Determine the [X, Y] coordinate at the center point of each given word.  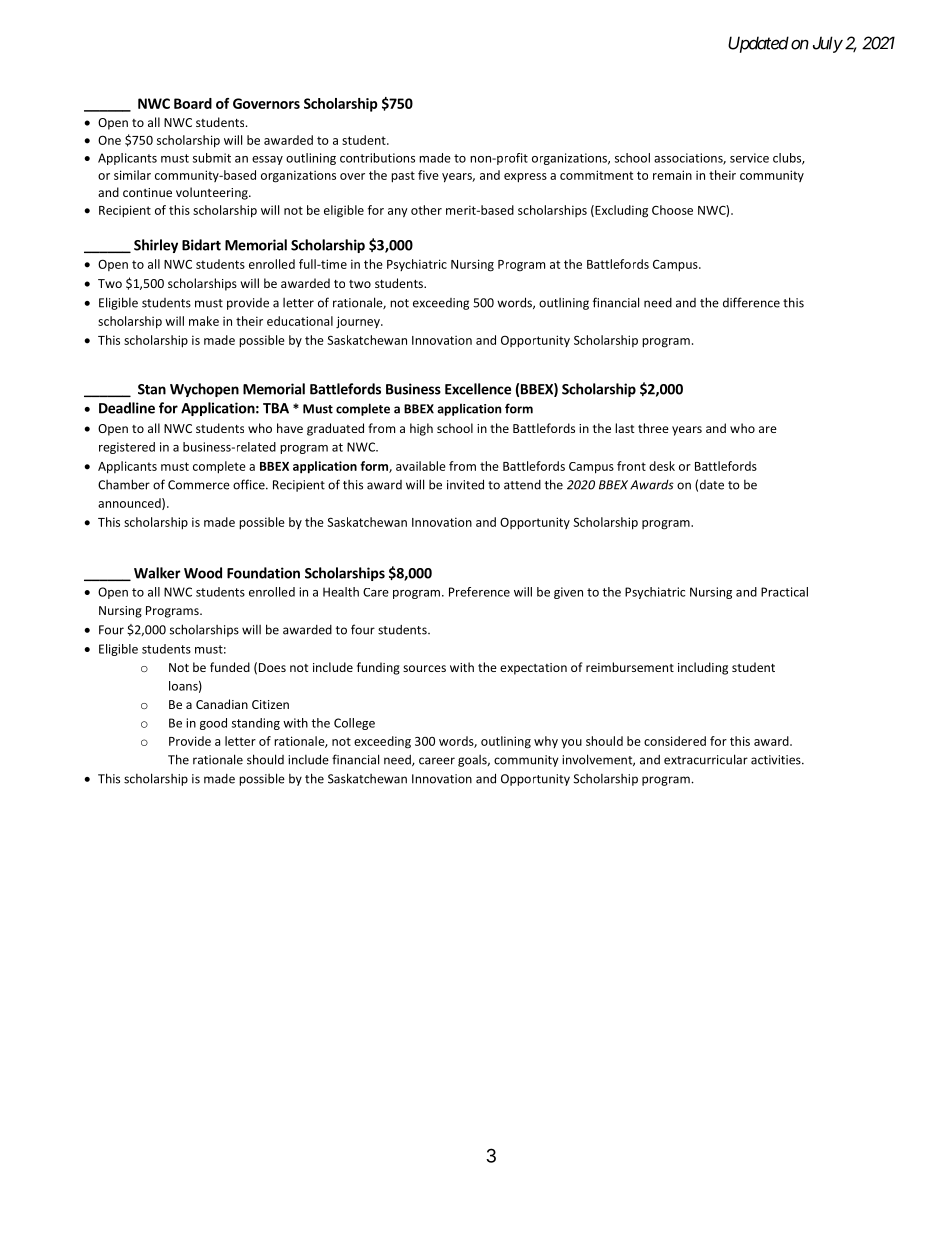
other [426, 210]
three [653, 428]
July [828, 44]
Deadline [127, 408]
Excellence [478, 389]
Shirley [156, 246]
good [213, 724]
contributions [377, 158]
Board [193, 103]
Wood [203, 573]
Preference [479, 592]
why [546, 742]
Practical [784, 592]
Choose [672, 210]
